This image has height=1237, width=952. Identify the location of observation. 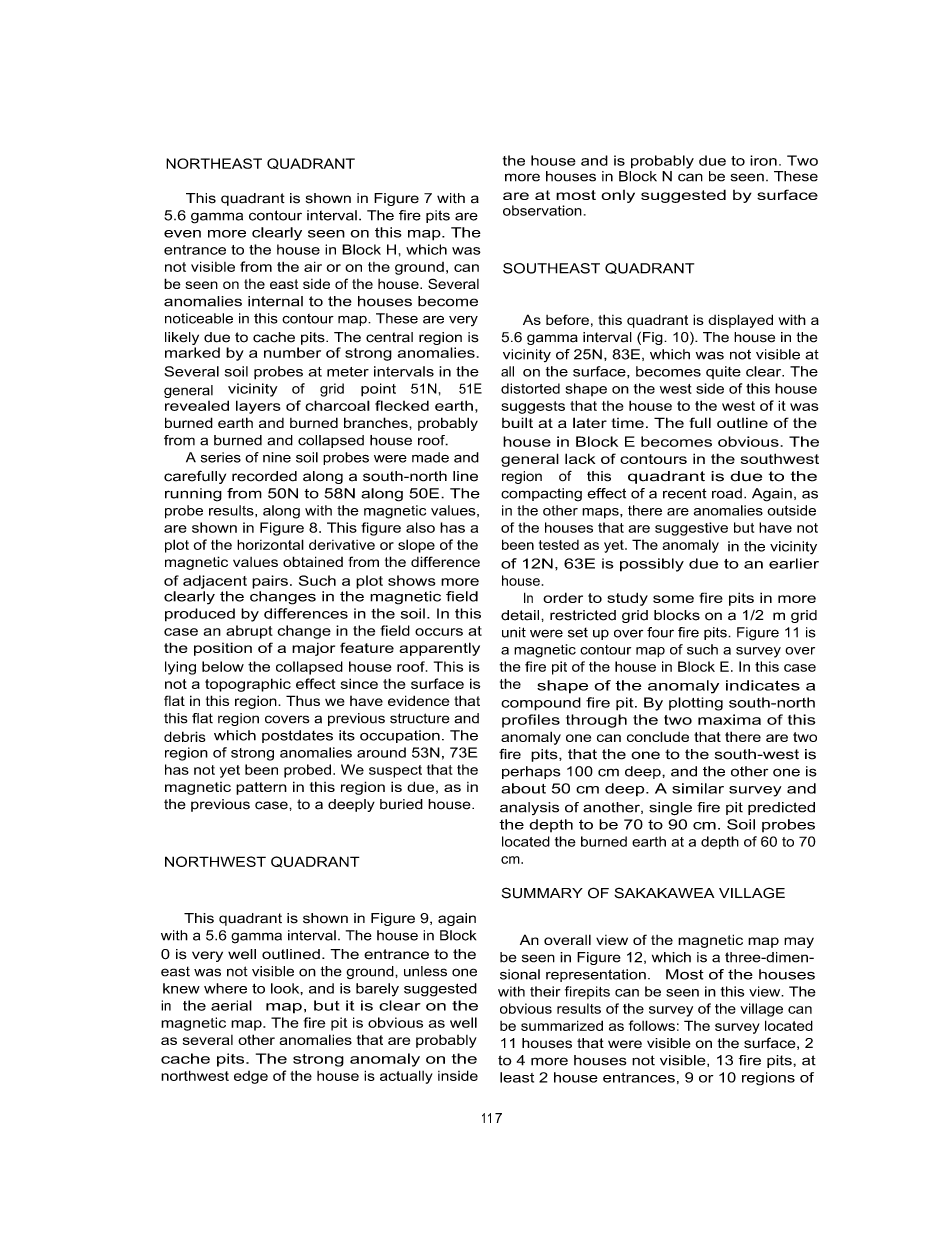
(542, 210).
